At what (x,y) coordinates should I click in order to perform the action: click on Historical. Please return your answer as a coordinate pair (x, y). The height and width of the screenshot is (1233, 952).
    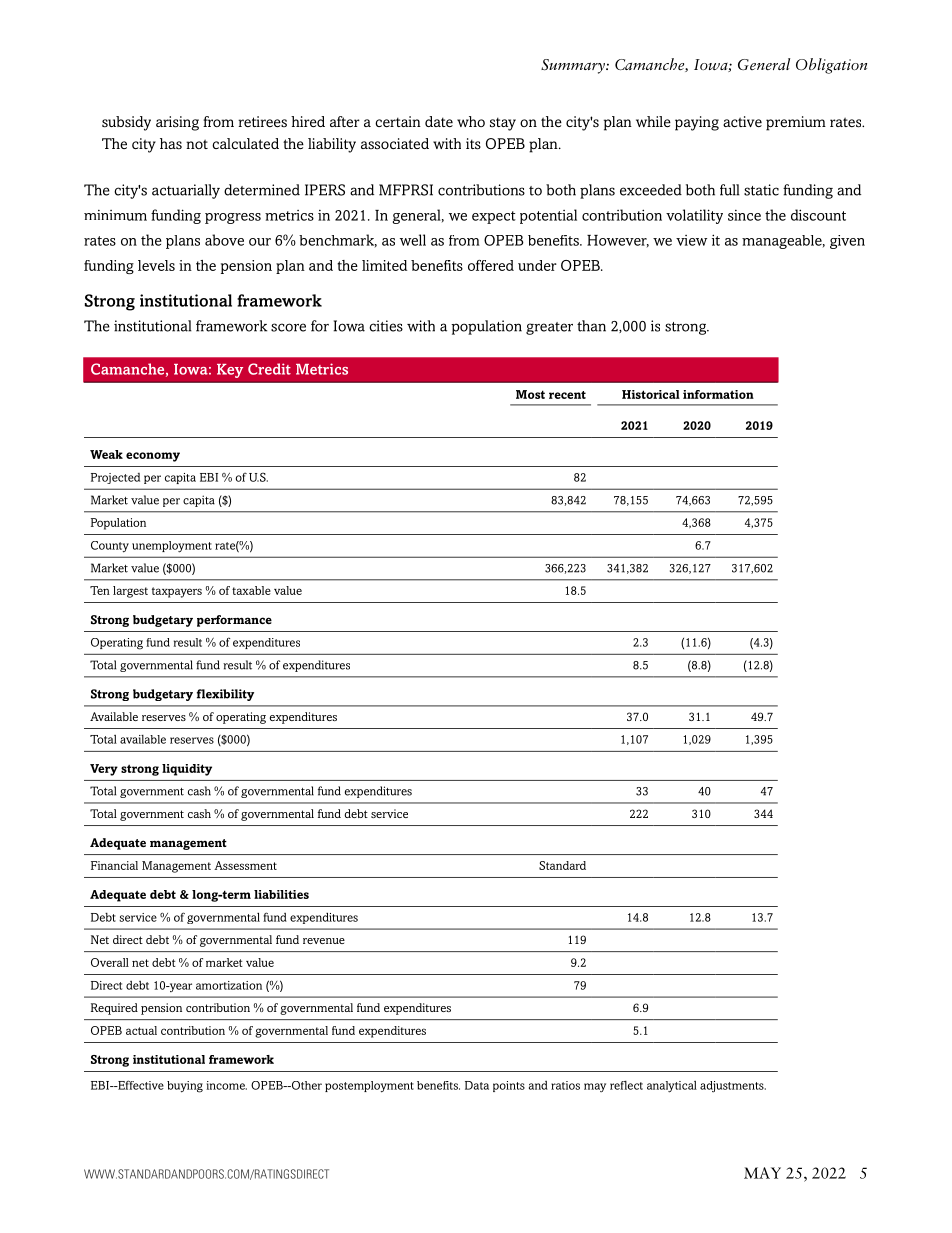
    Looking at the image, I should click on (651, 394).
